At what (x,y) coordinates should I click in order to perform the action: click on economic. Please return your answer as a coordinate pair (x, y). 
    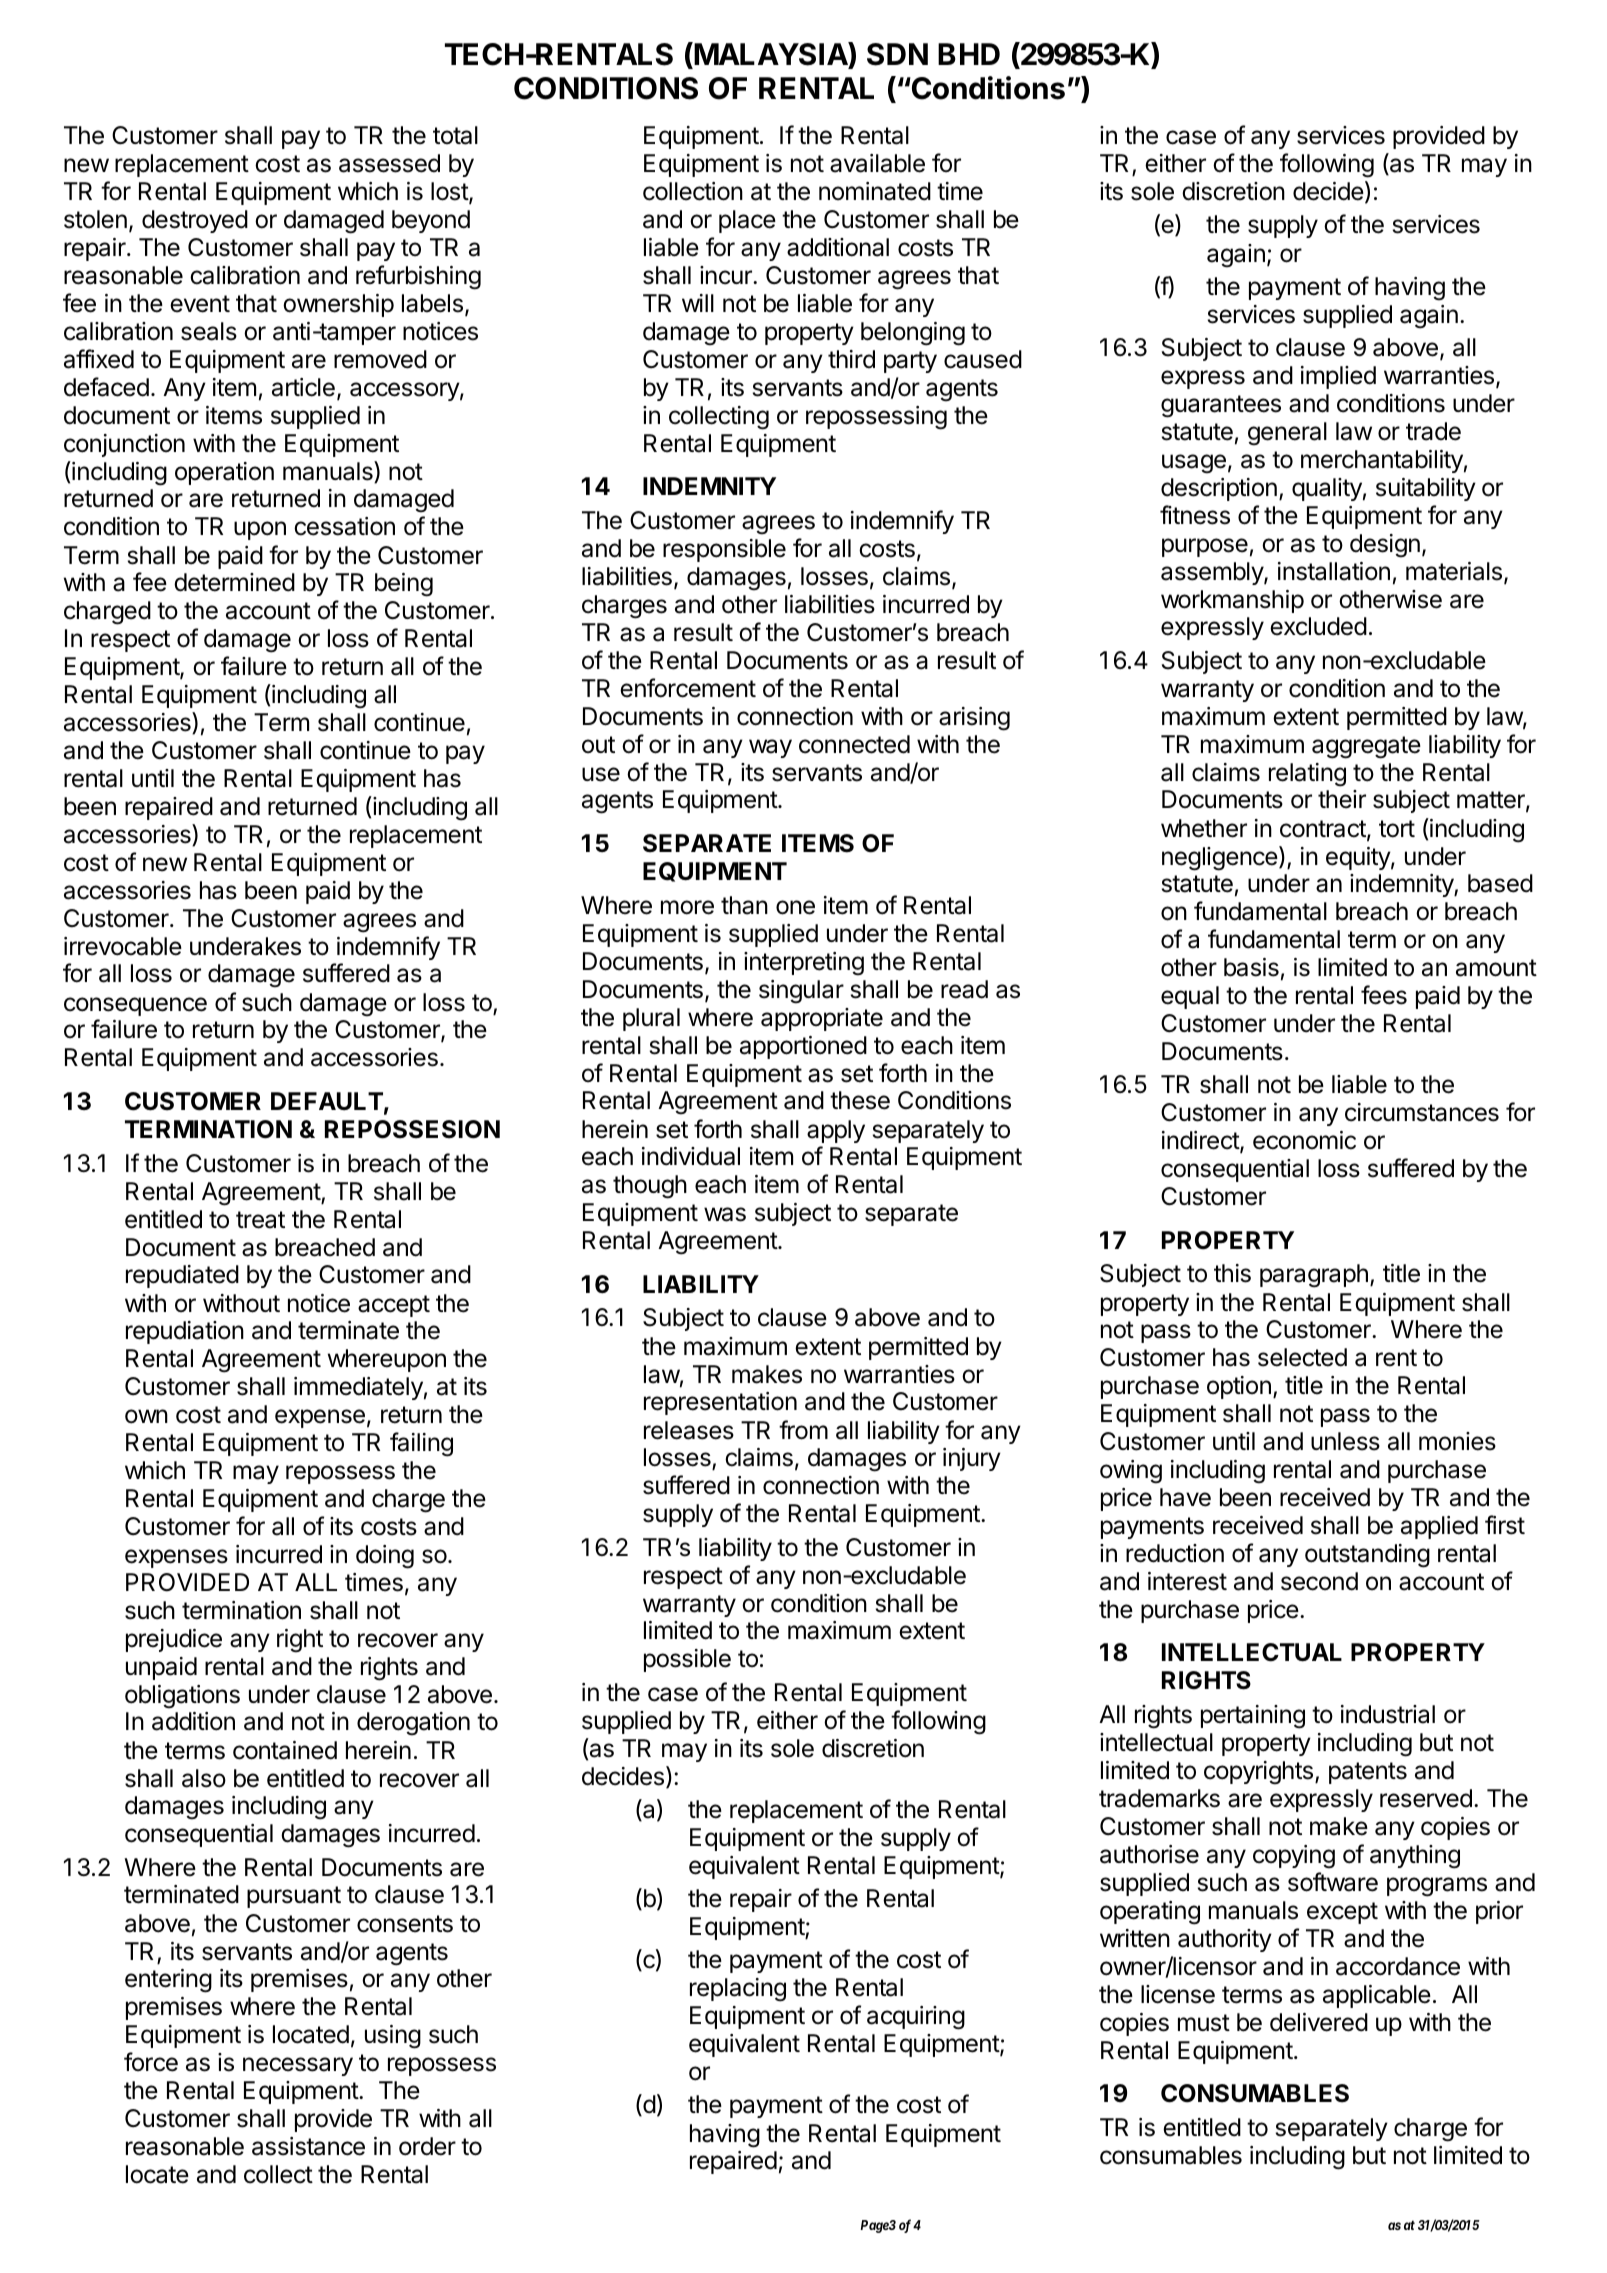
    Looking at the image, I should click on (1304, 1140).
